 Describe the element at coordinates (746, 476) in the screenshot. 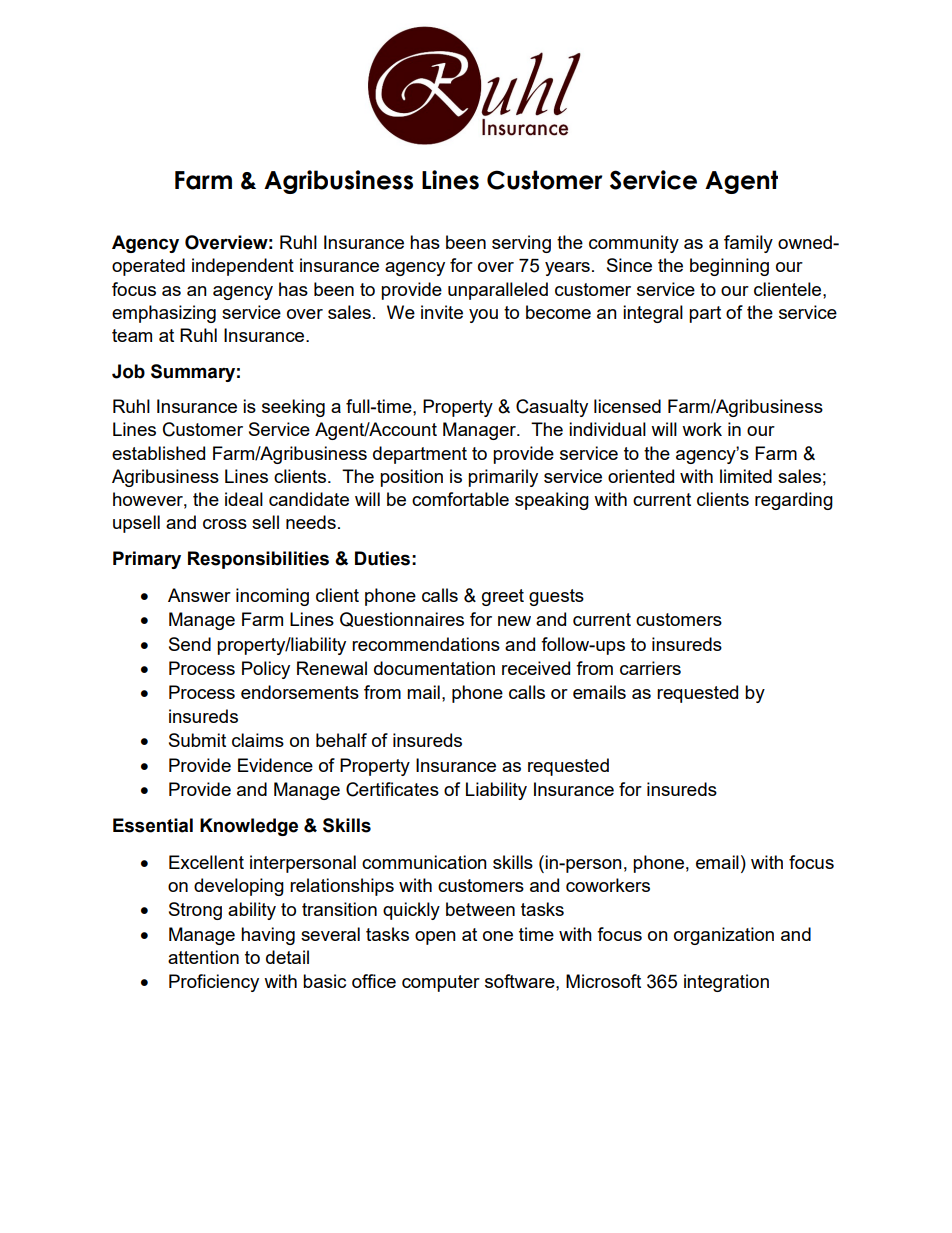

I see `limited` at that location.
